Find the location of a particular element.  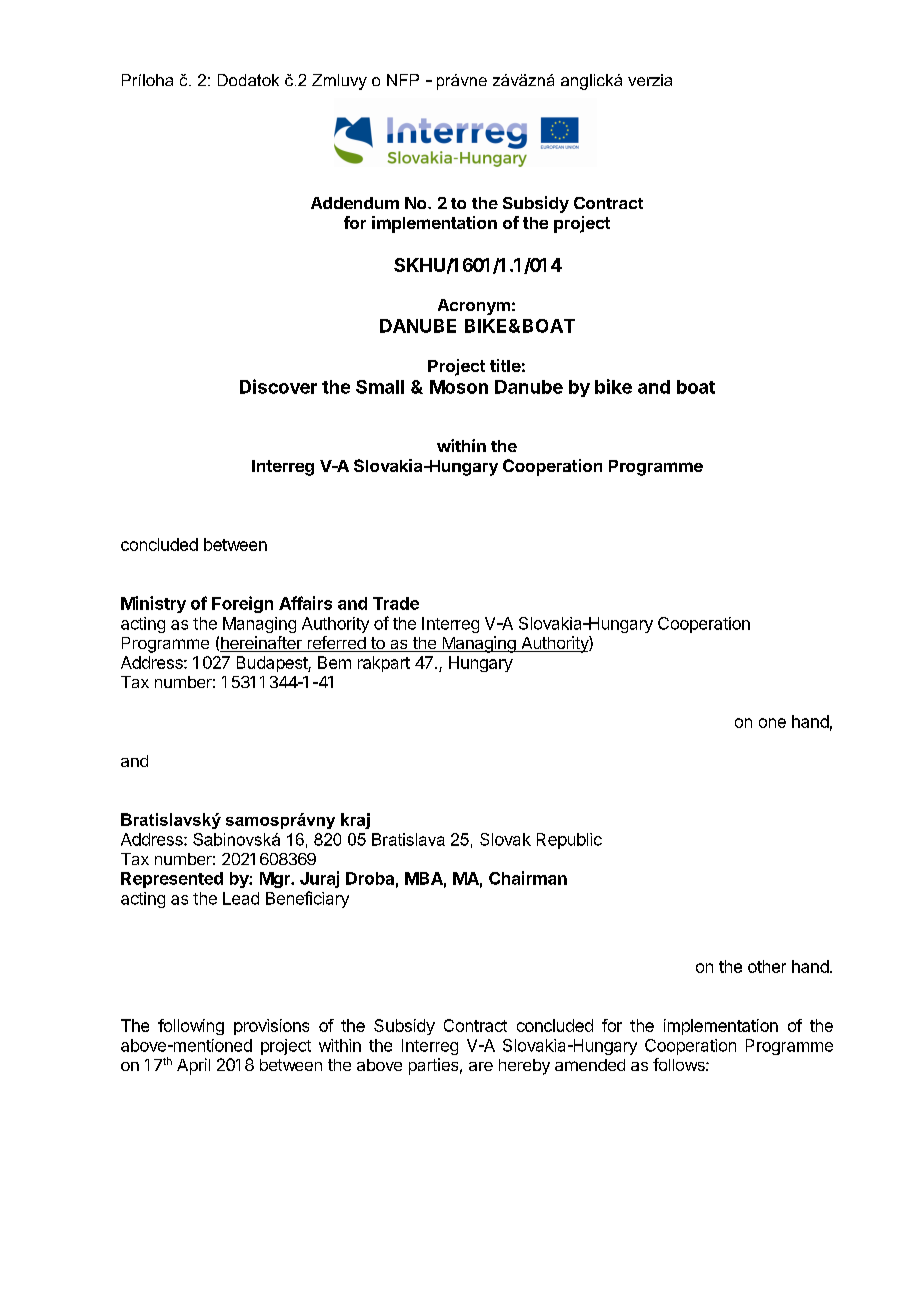

Discover is located at coordinates (278, 386).
